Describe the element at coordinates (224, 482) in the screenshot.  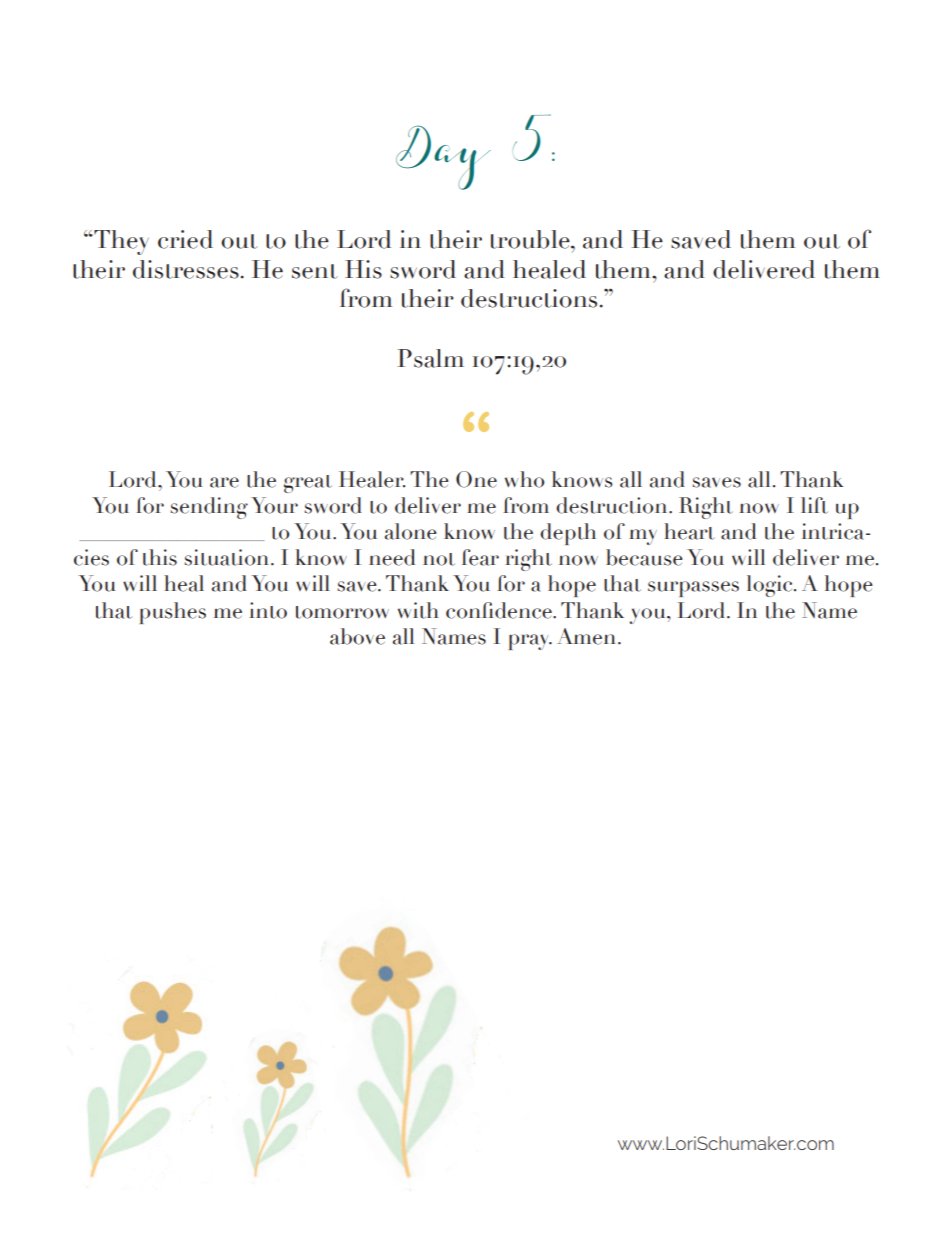
I see `are` at that location.
